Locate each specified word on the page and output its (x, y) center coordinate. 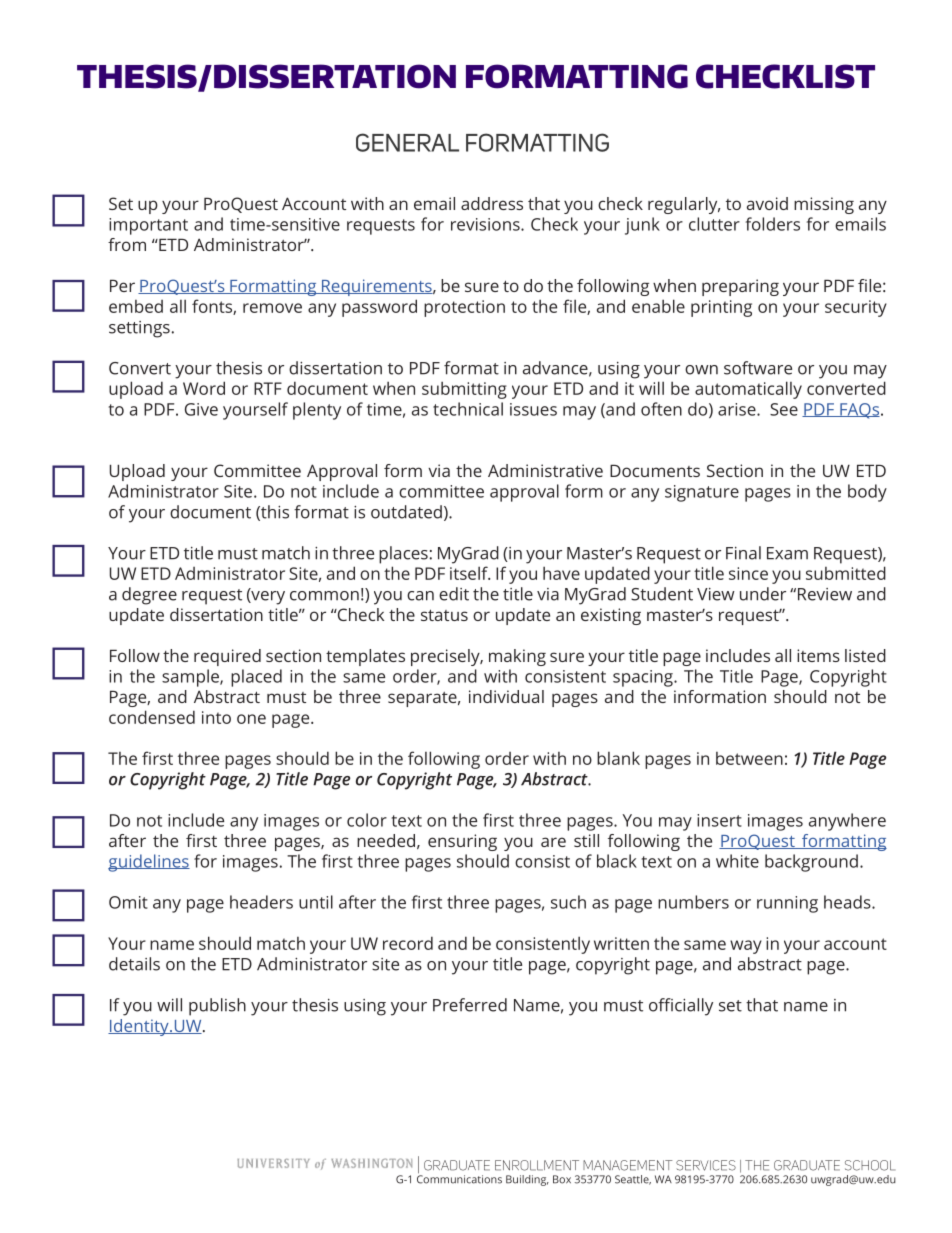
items (818, 655)
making (517, 657)
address (492, 203)
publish (217, 1007)
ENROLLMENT (537, 1165)
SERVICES (706, 1165)
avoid (767, 203)
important (148, 226)
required (227, 657)
